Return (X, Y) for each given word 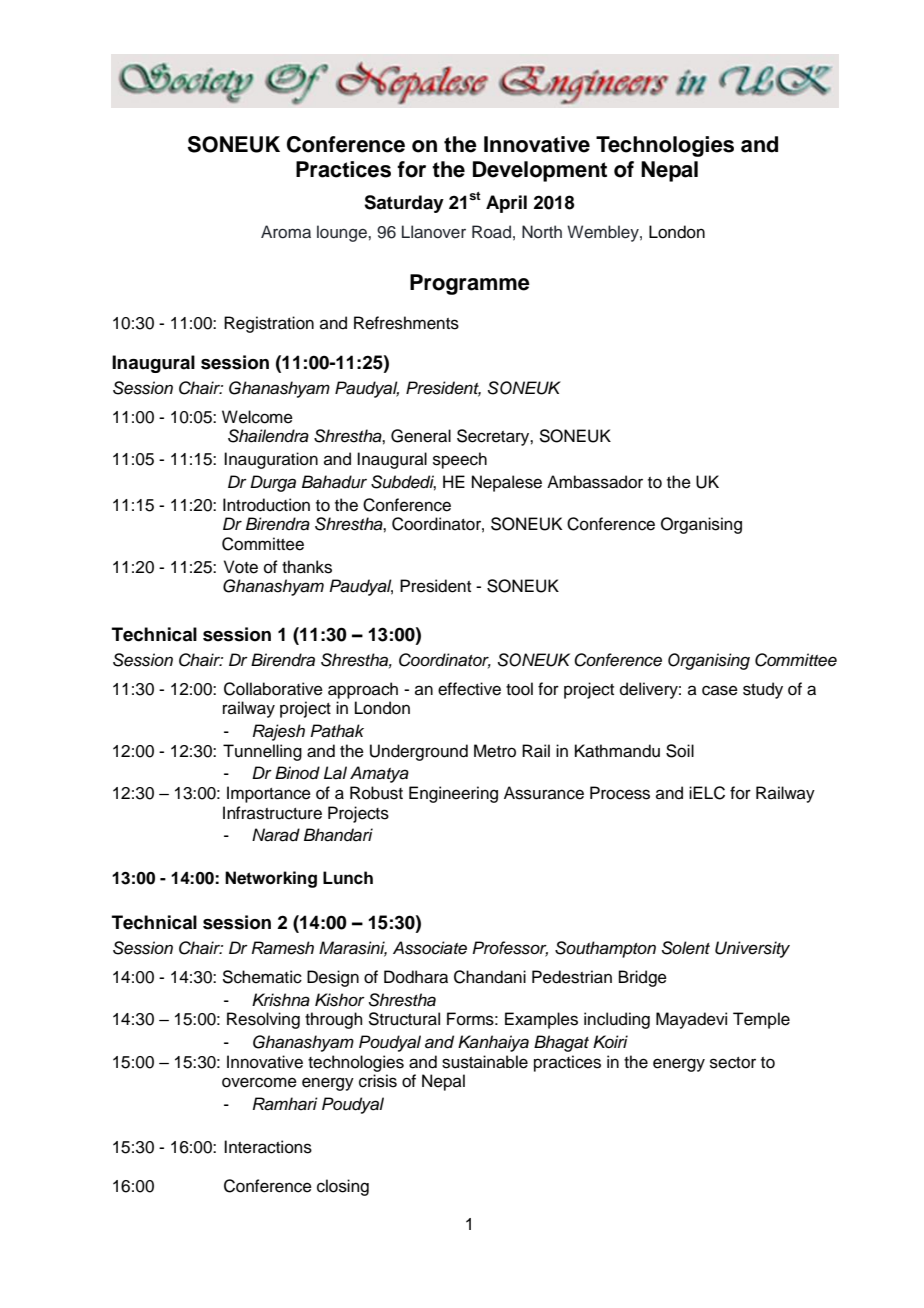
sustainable (485, 1062)
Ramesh (283, 948)
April (506, 204)
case (720, 690)
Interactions (268, 1147)
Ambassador (595, 482)
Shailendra (268, 436)
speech (460, 460)
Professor (510, 949)
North (542, 232)
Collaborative (273, 689)
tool (519, 689)
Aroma (286, 232)
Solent (686, 948)
